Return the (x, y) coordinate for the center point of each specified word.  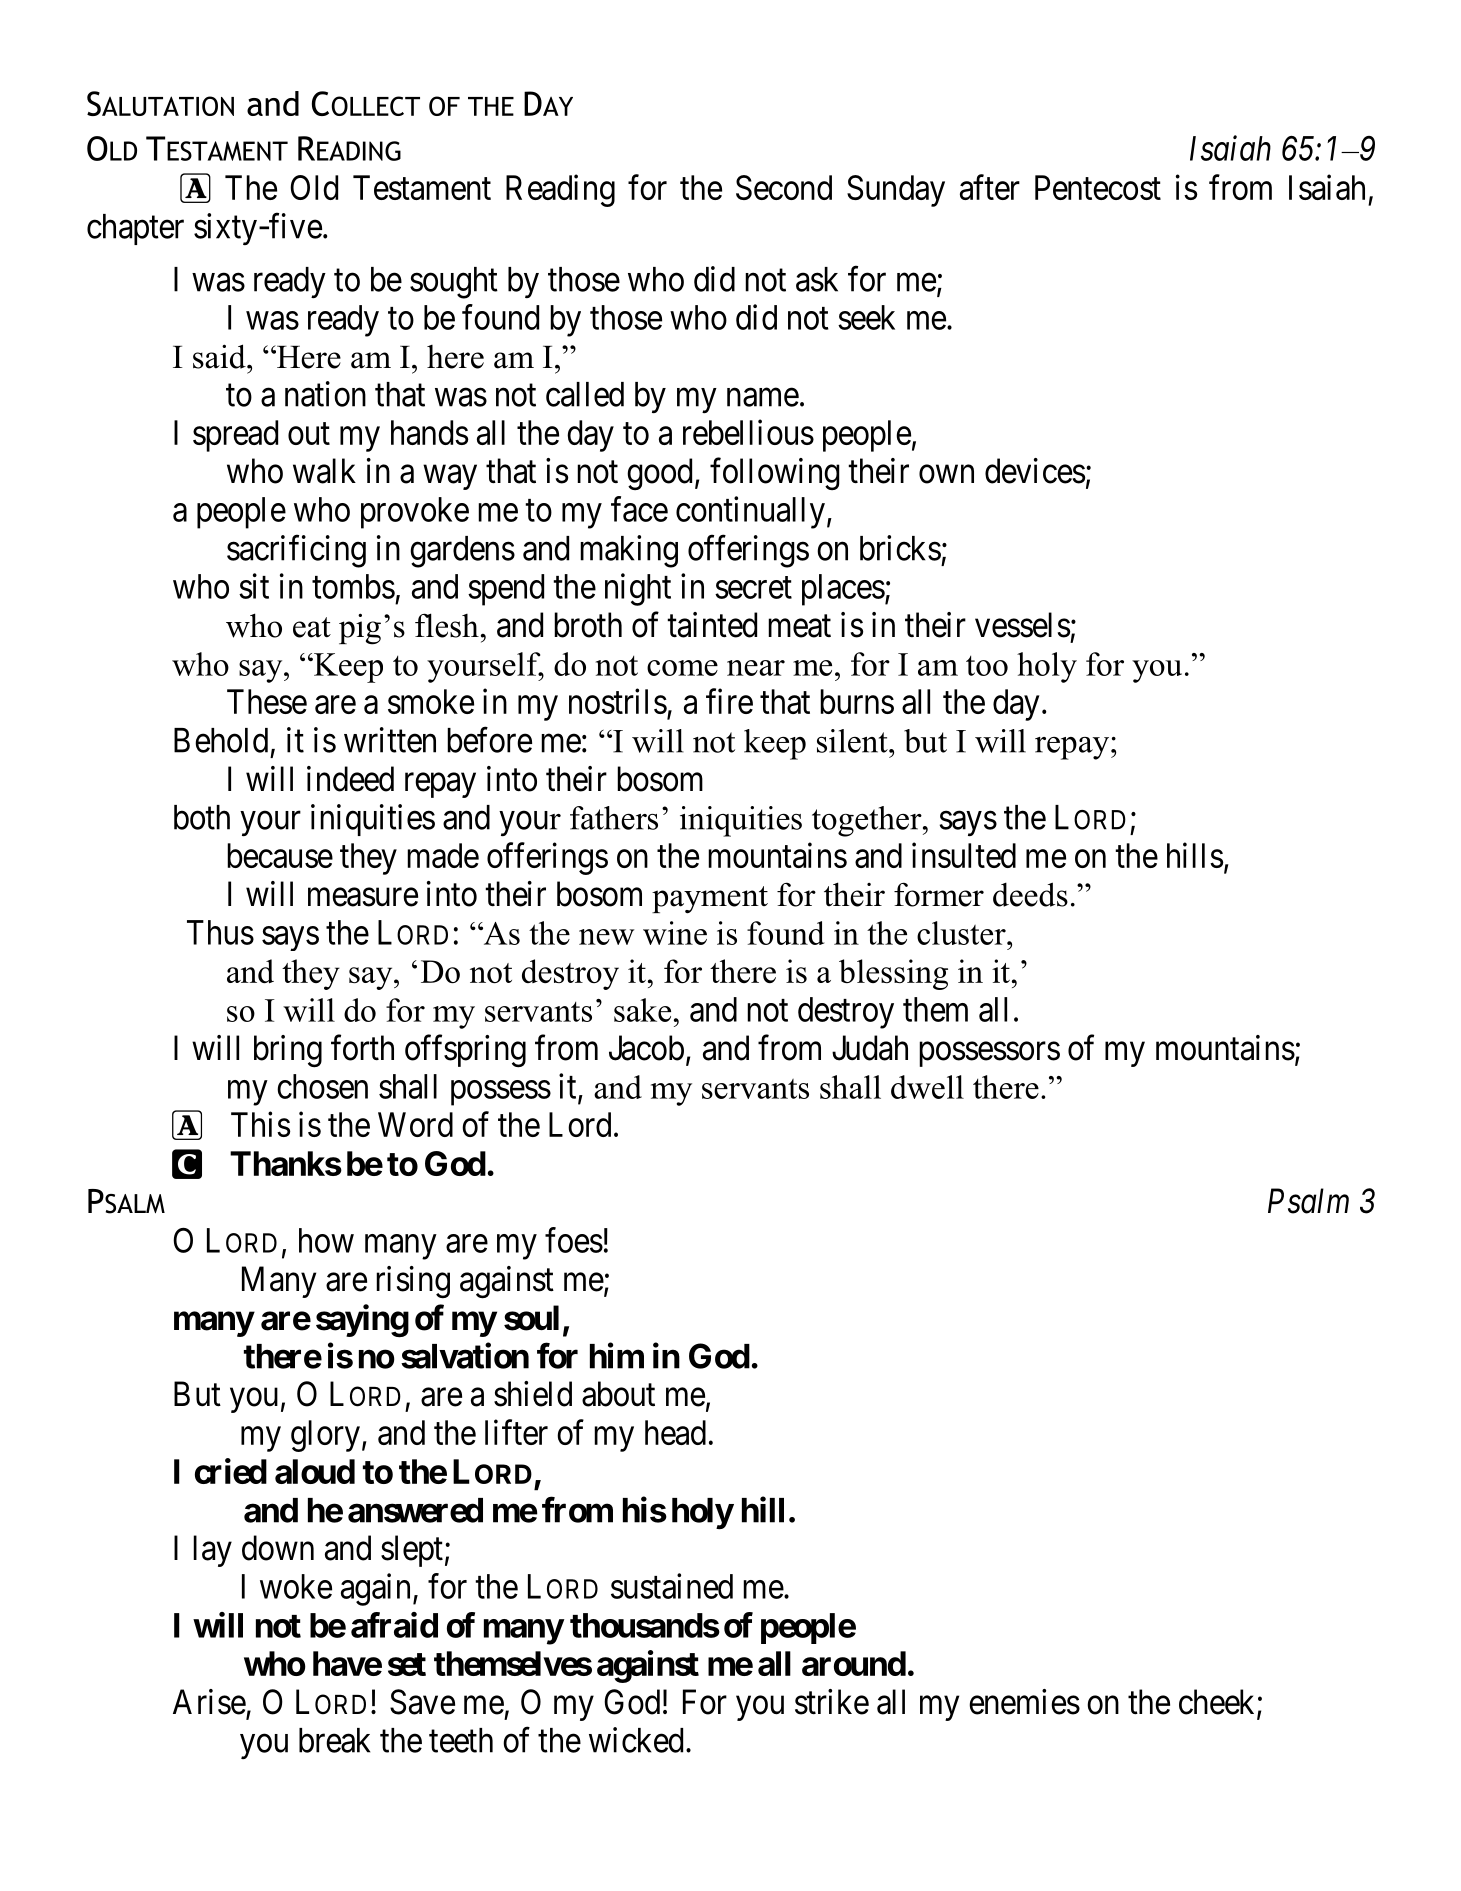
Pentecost (1098, 187)
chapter (135, 229)
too (987, 666)
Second (784, 187)
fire (729, 701)
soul (531, 1318)
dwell (927, 1087)
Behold (221, 740)
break (334, 1740)
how (326, 1240)
